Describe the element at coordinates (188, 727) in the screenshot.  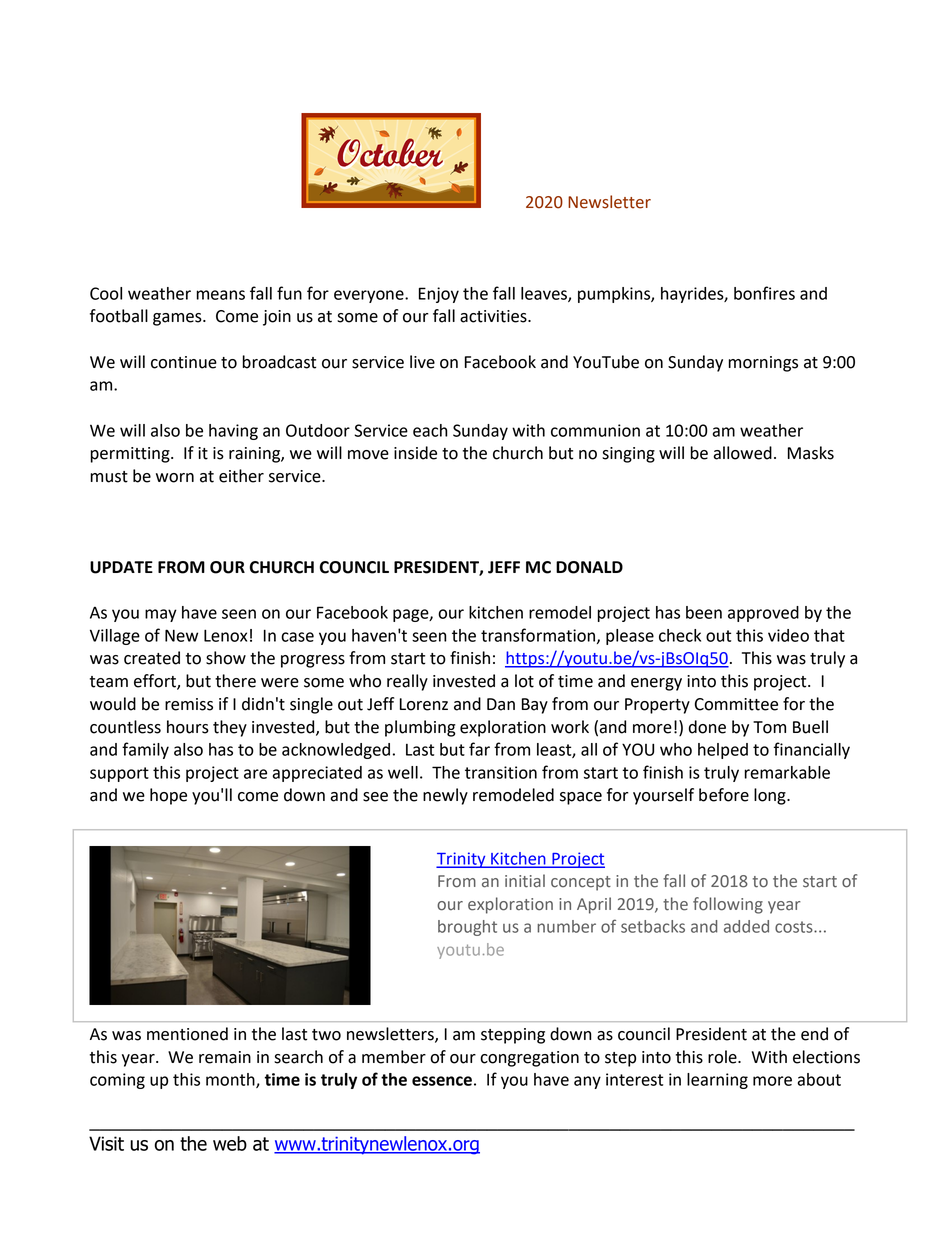
I see `hours` at that location.
